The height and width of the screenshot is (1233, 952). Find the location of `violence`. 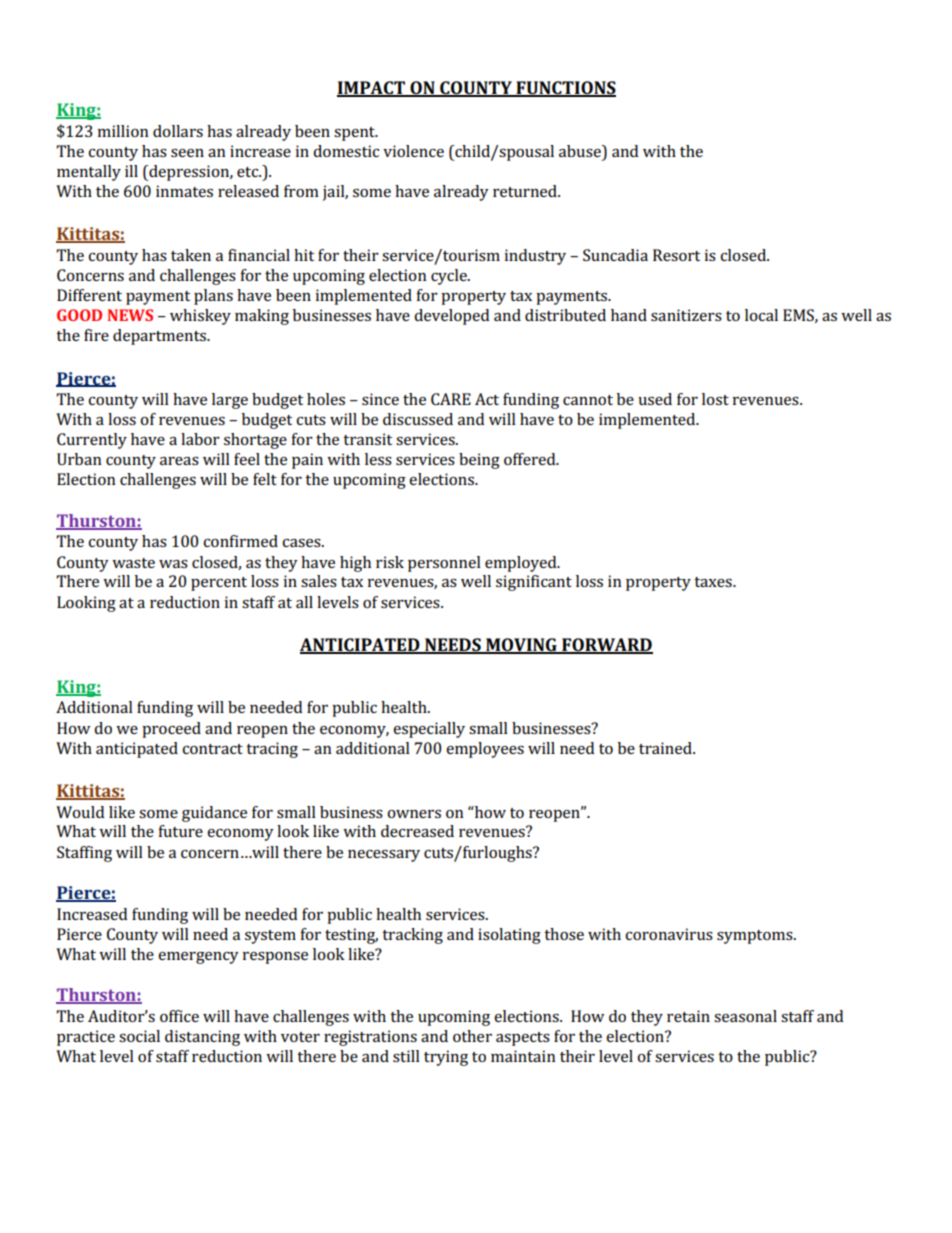

violence is located at coordinates (413, 151).
